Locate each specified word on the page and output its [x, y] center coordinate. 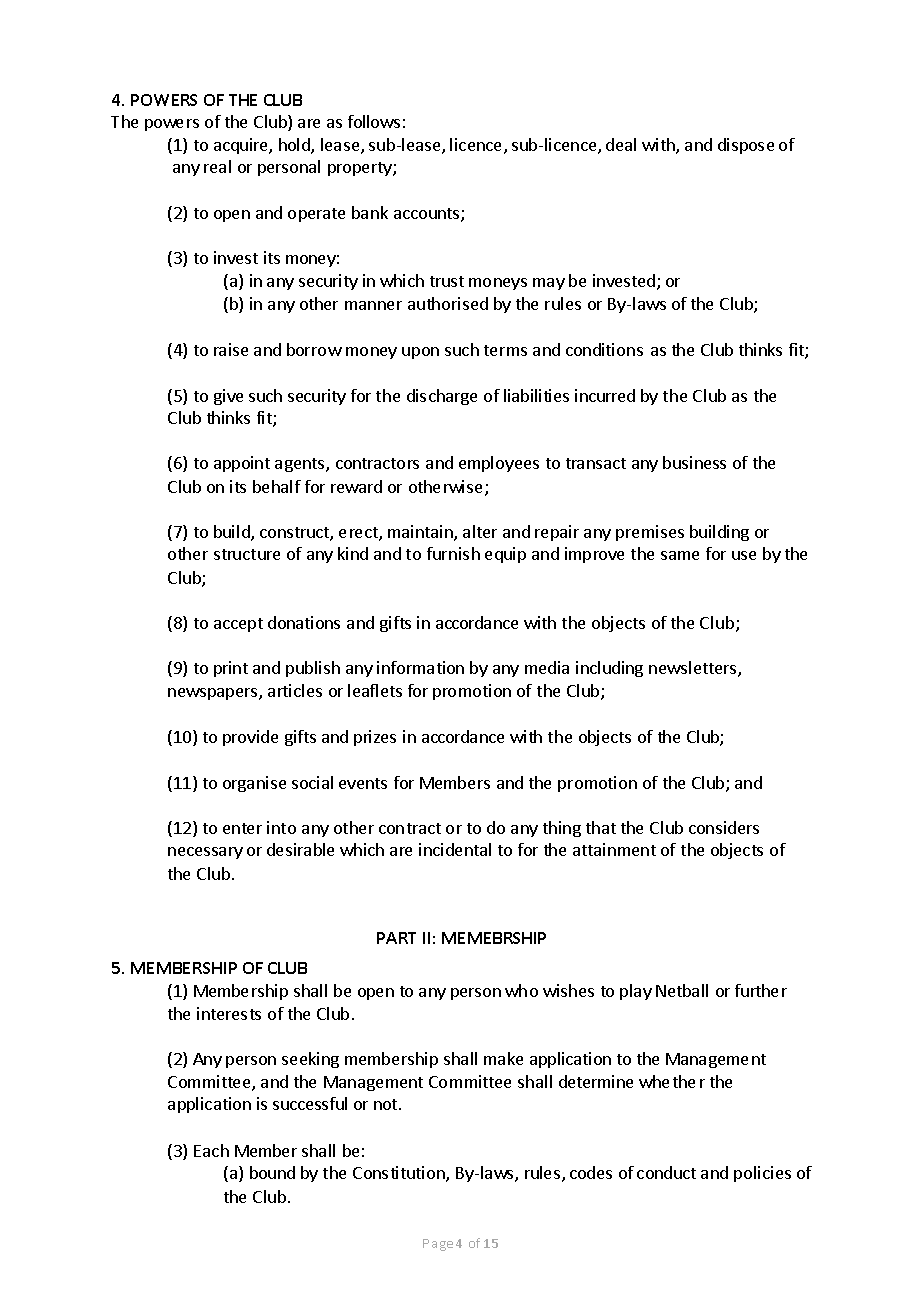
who [521, 990]
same [680, 555]
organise [254, 784]
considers [724, 827]
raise [231, 349]
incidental [455, 849]
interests [229, 1013]
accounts [428, 215]
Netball [682, 990]
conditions [604, 349]
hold [295, 146]
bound [272, 1172]
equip [505, 555]
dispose [746, 146]
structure [247, 554]
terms [505, 350]
